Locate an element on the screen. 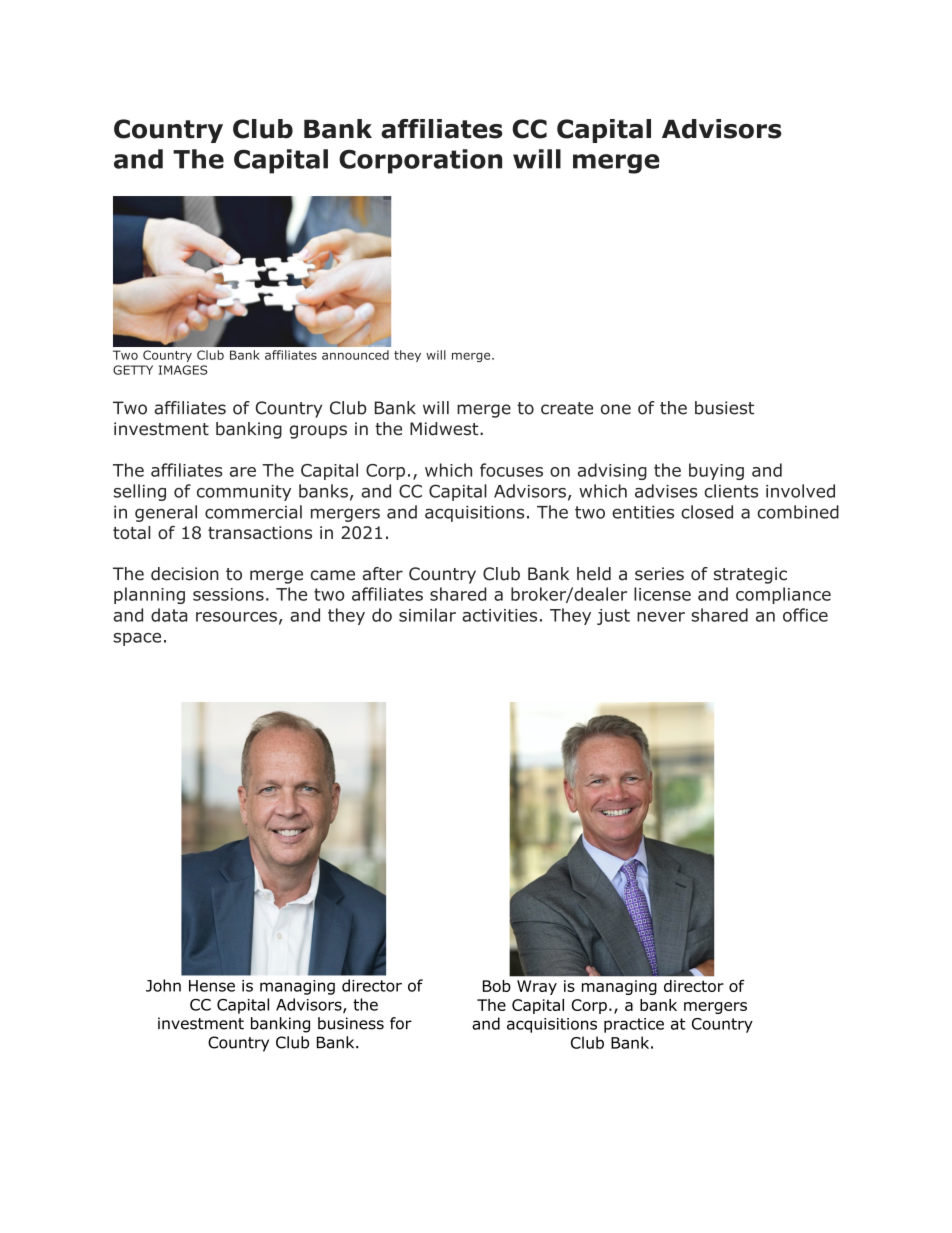  space is located at coordinates (137, 639).
